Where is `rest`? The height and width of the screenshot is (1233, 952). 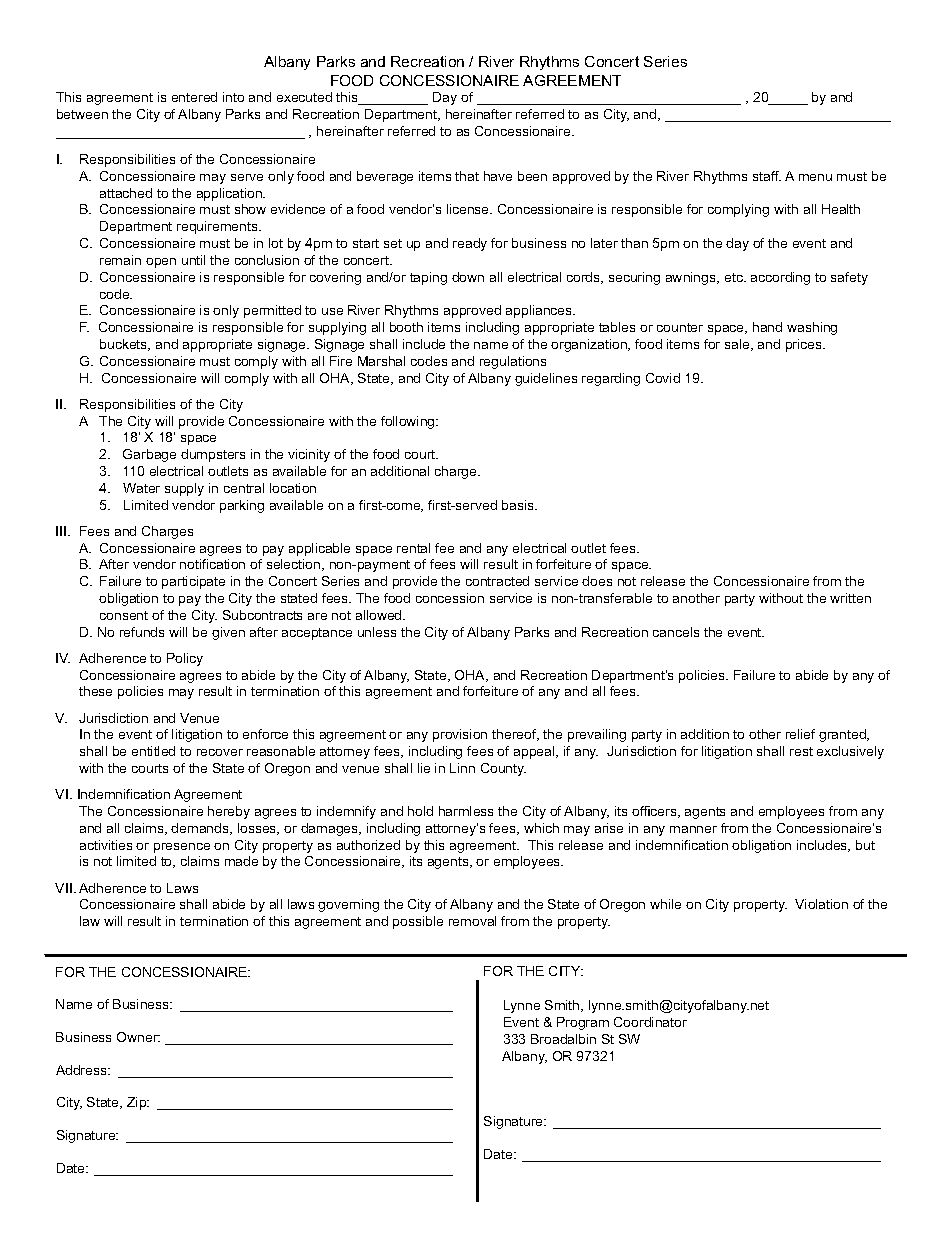
rest is located at coordinates (801, 751).
